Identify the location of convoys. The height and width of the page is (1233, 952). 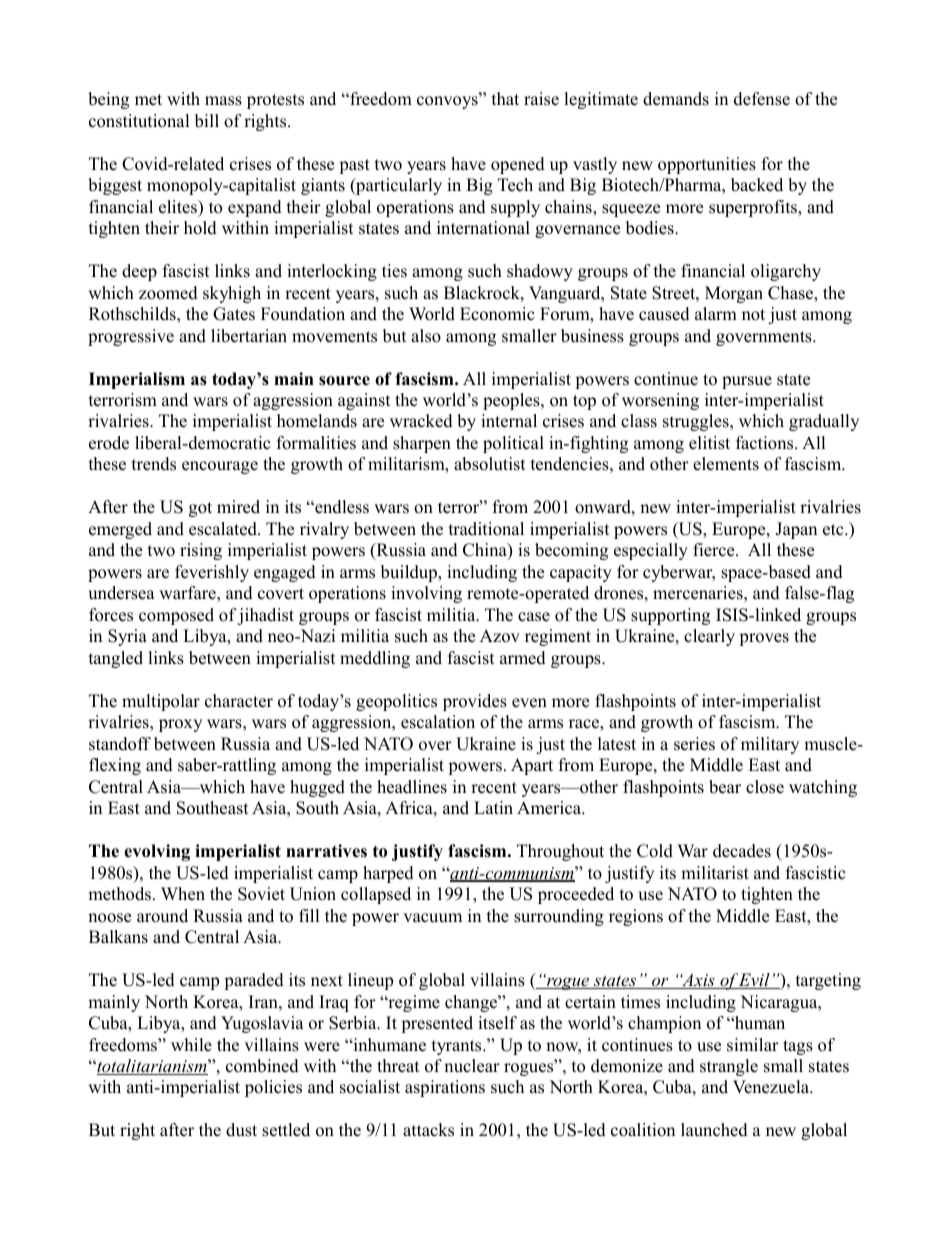
(448, 102).
